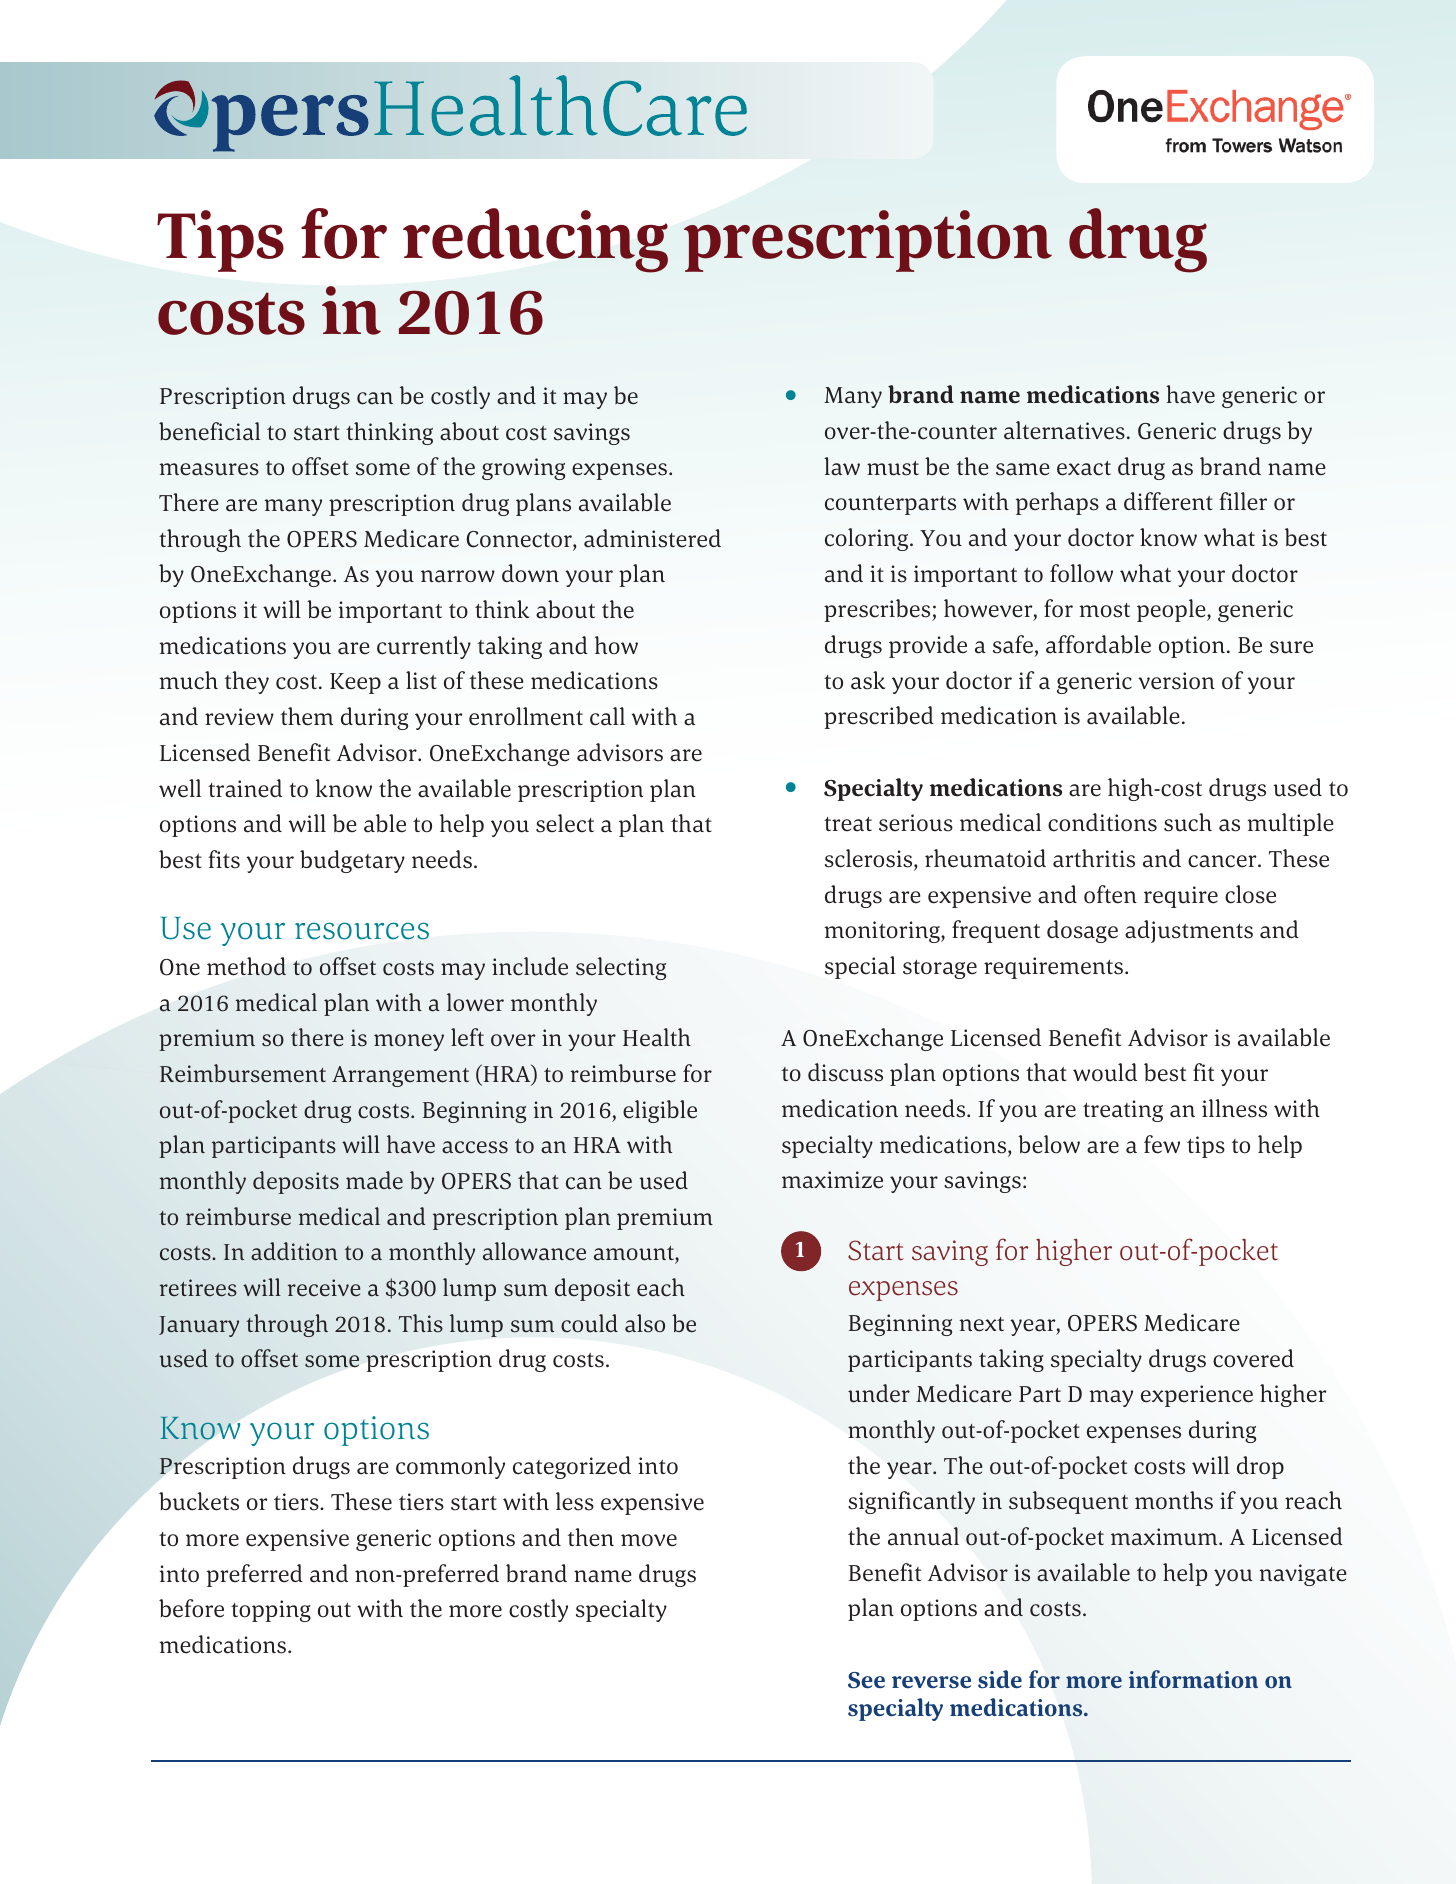 The height and width of the screenshot is (1884, 1456). Describe the element at coordinates (1064, 430) in the screenshot. I see `alternatives` at that location.
